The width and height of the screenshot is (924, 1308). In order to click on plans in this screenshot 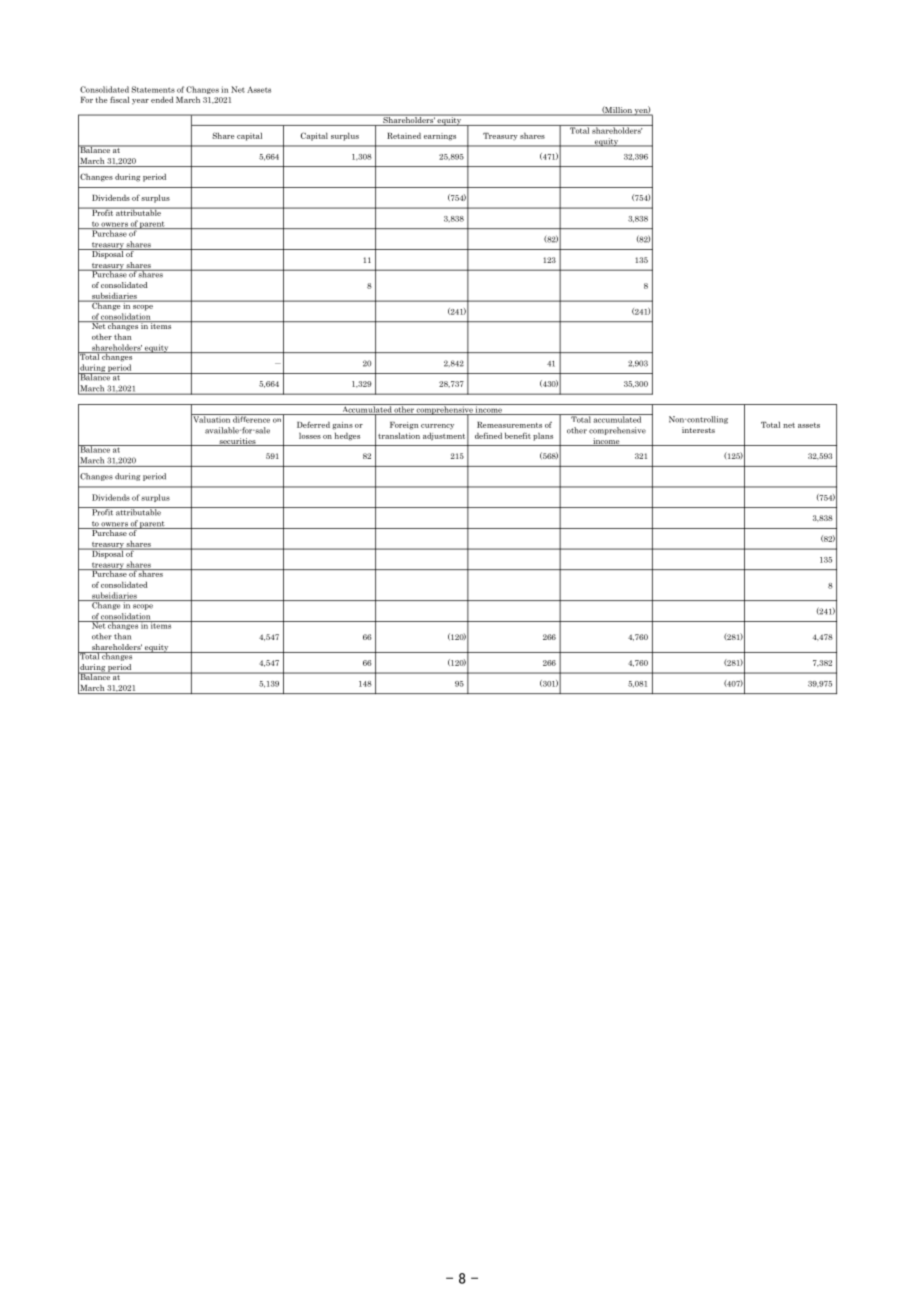, I will do `click(543, 436)`.
